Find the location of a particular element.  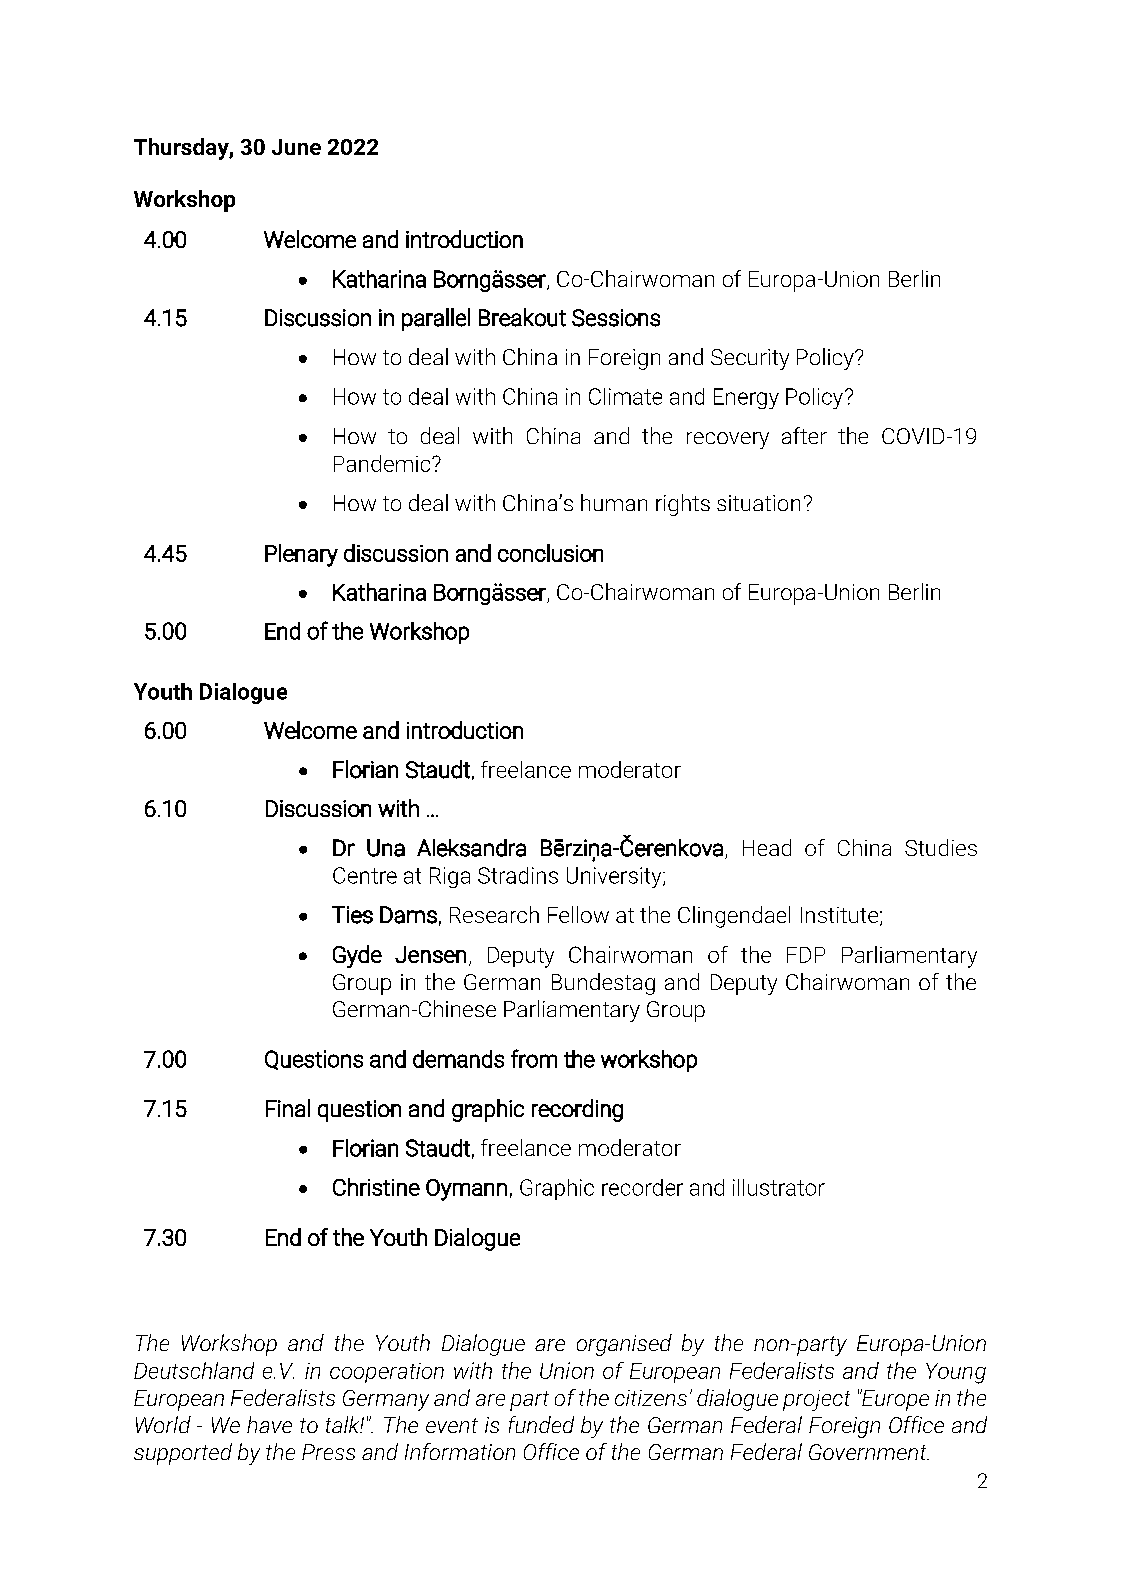

funded is located at coordinates (541, 1424).
